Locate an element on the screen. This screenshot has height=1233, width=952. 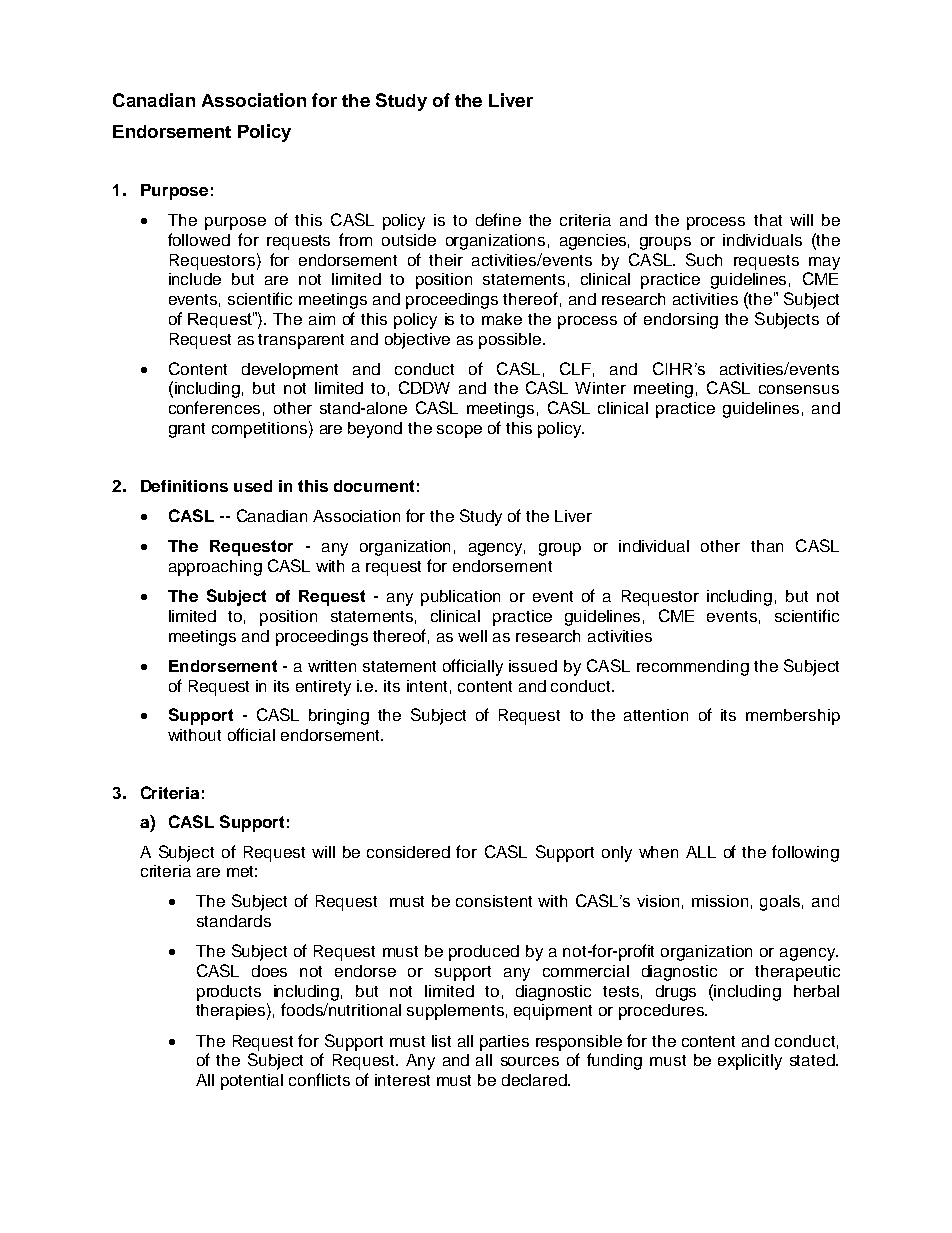
bringing is located at coordinates (339, 717).
